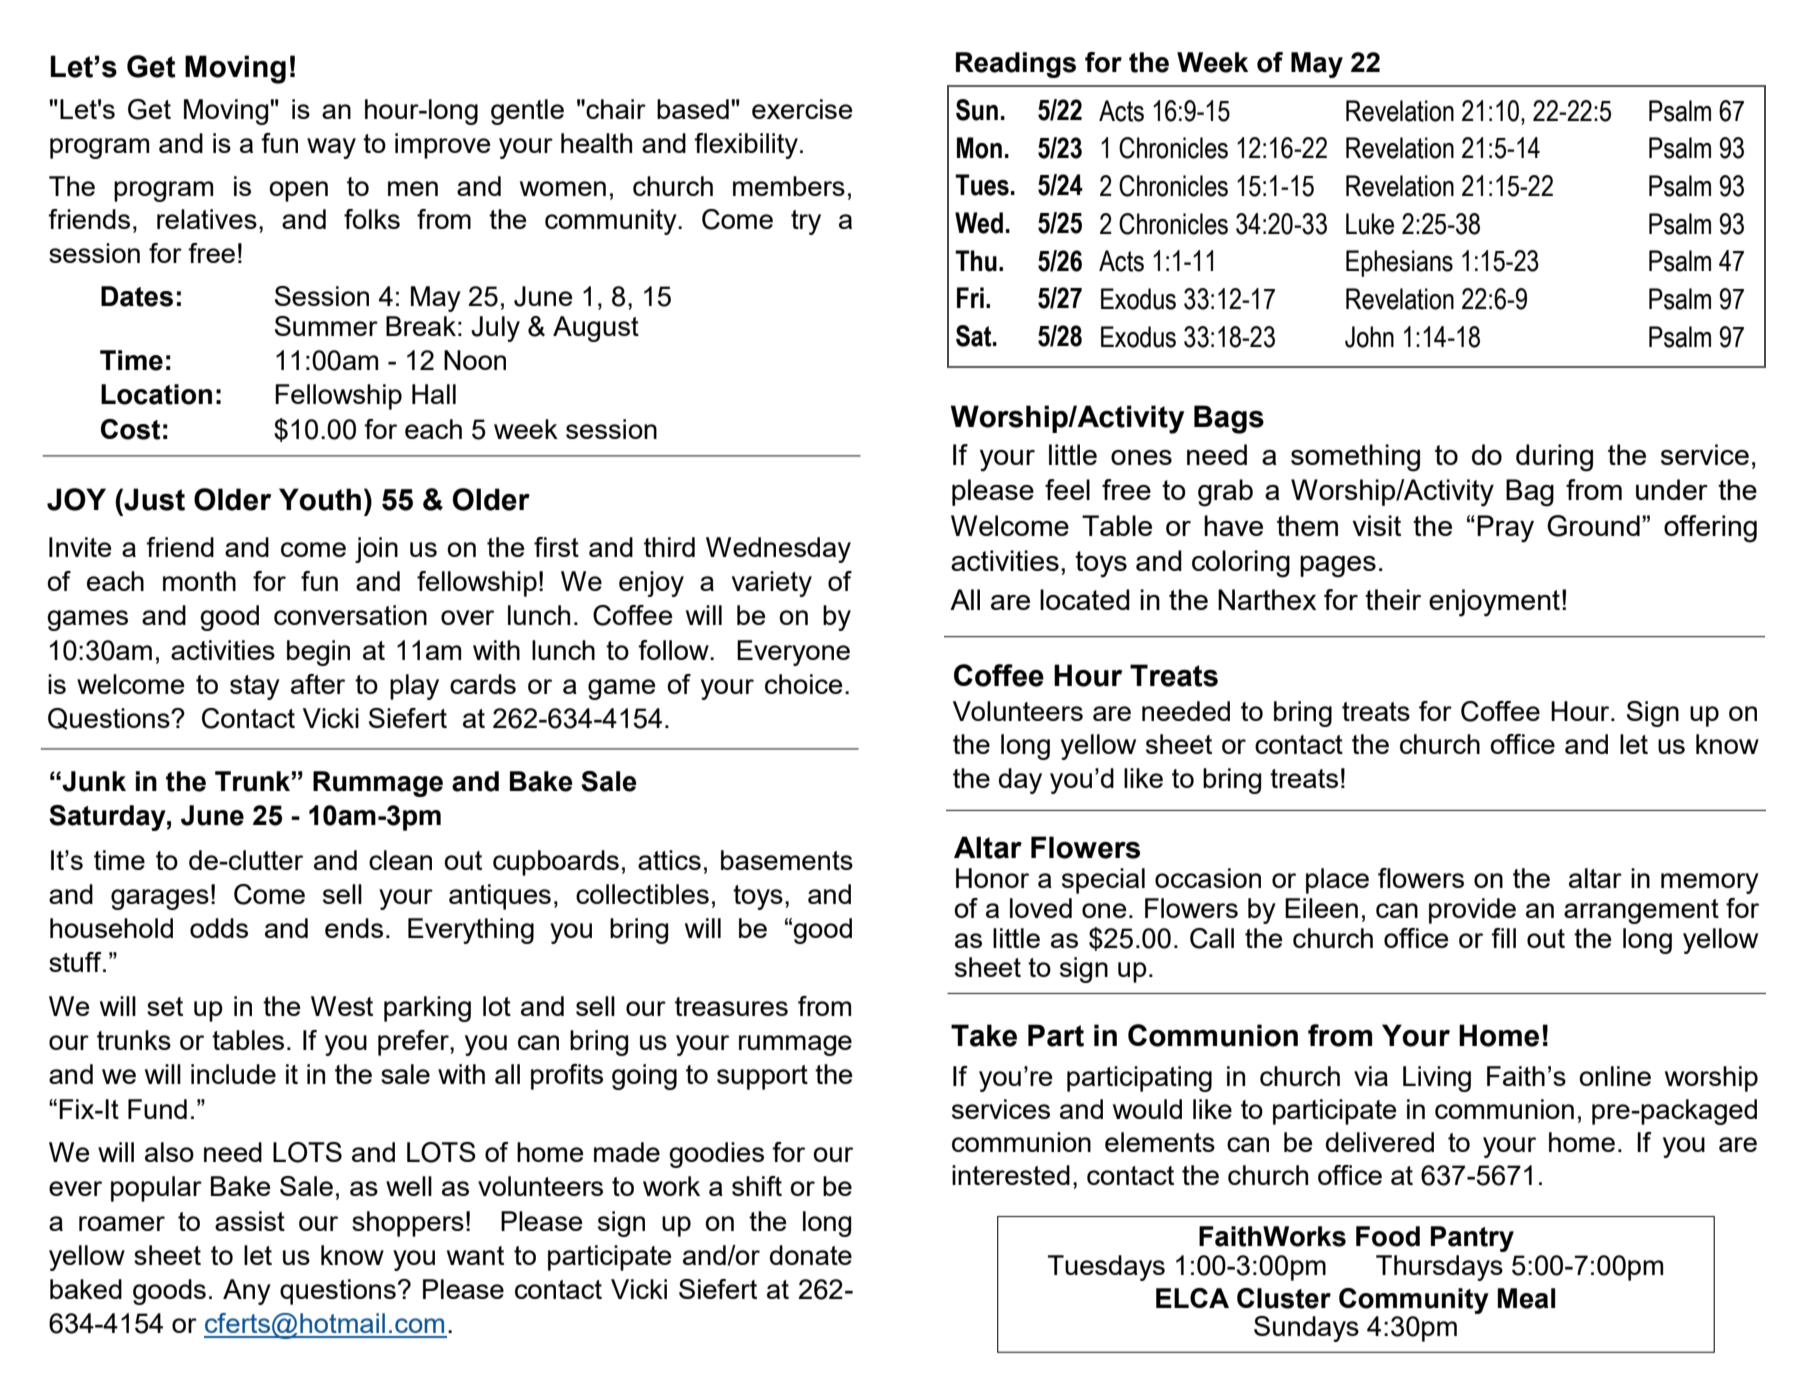  I want to click on provide, so click(1472, 911).
